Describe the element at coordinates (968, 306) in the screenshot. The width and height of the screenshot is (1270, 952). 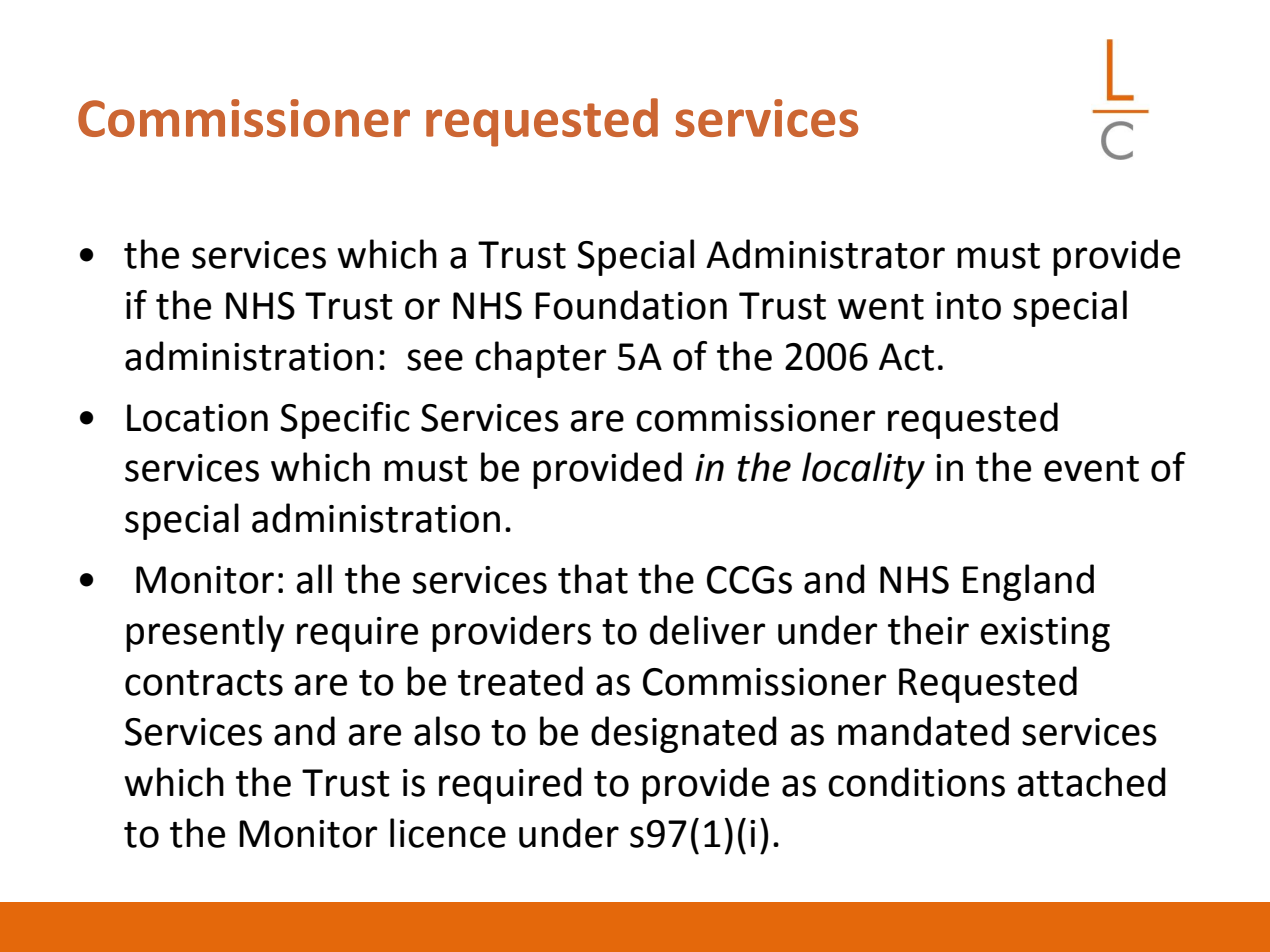
I see `into` at that location.
